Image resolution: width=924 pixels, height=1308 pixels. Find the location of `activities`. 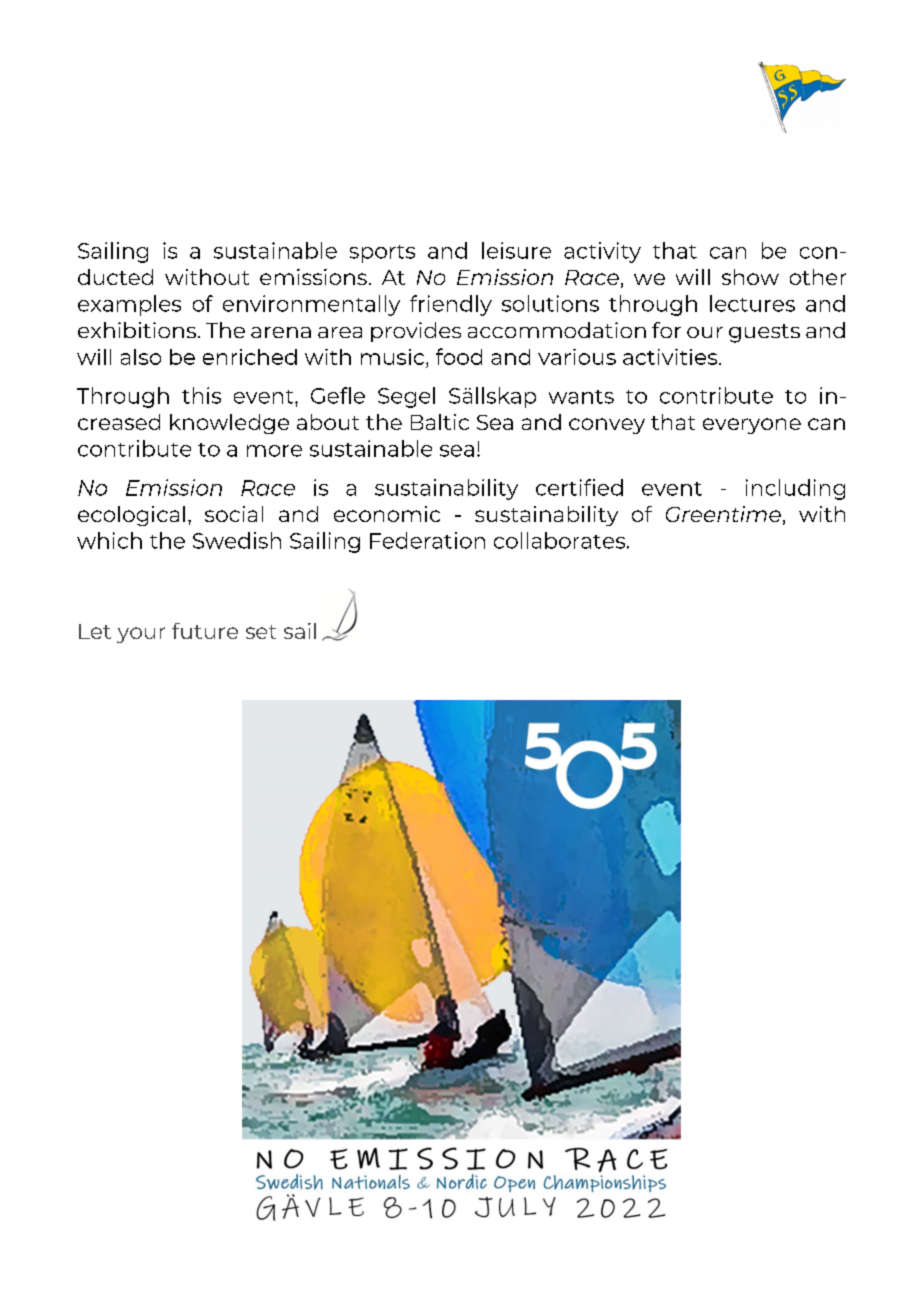

activities is located at coordinates (671, 357).
